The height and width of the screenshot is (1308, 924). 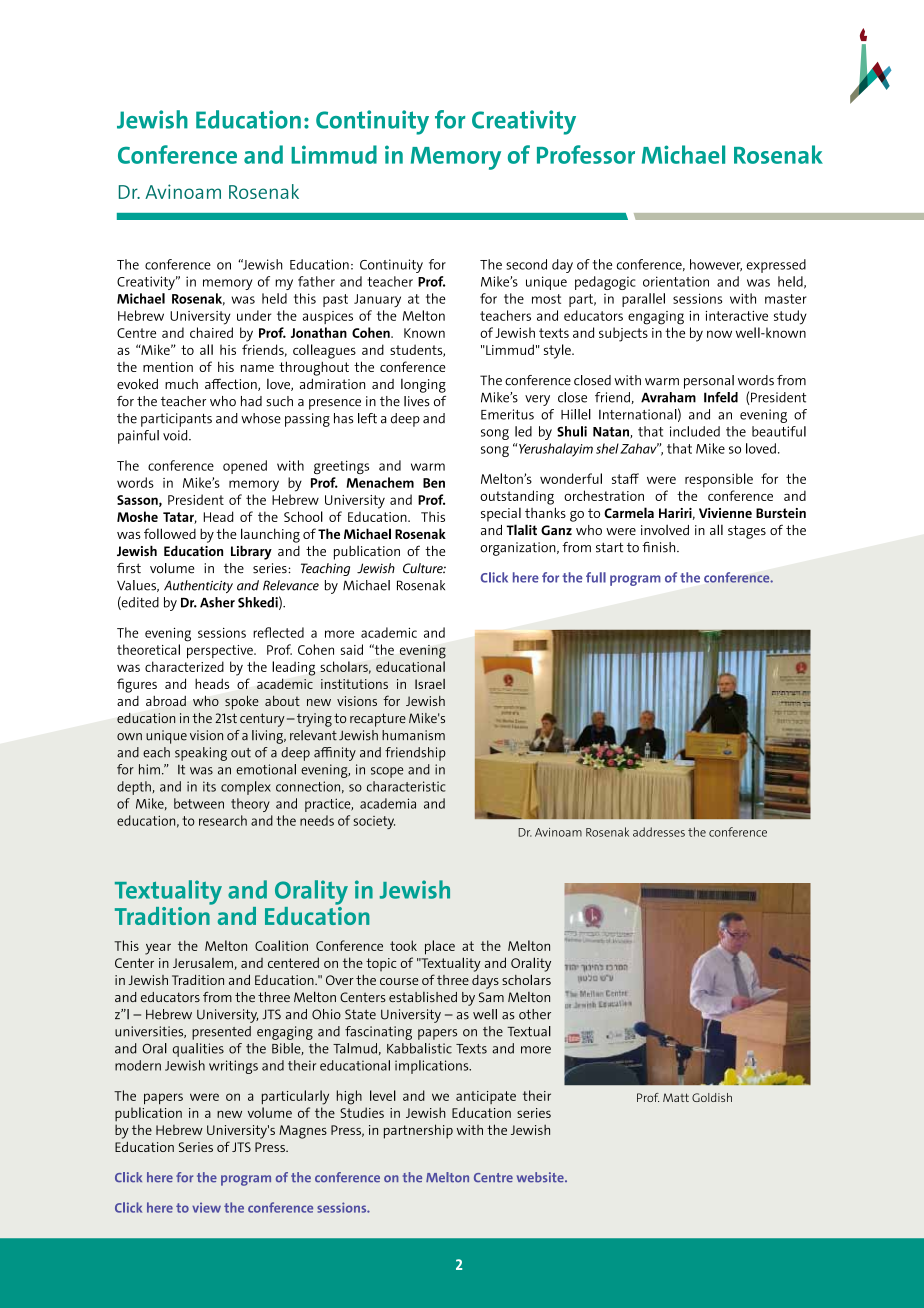 I want to click on second, so click(x=526, y=264).
